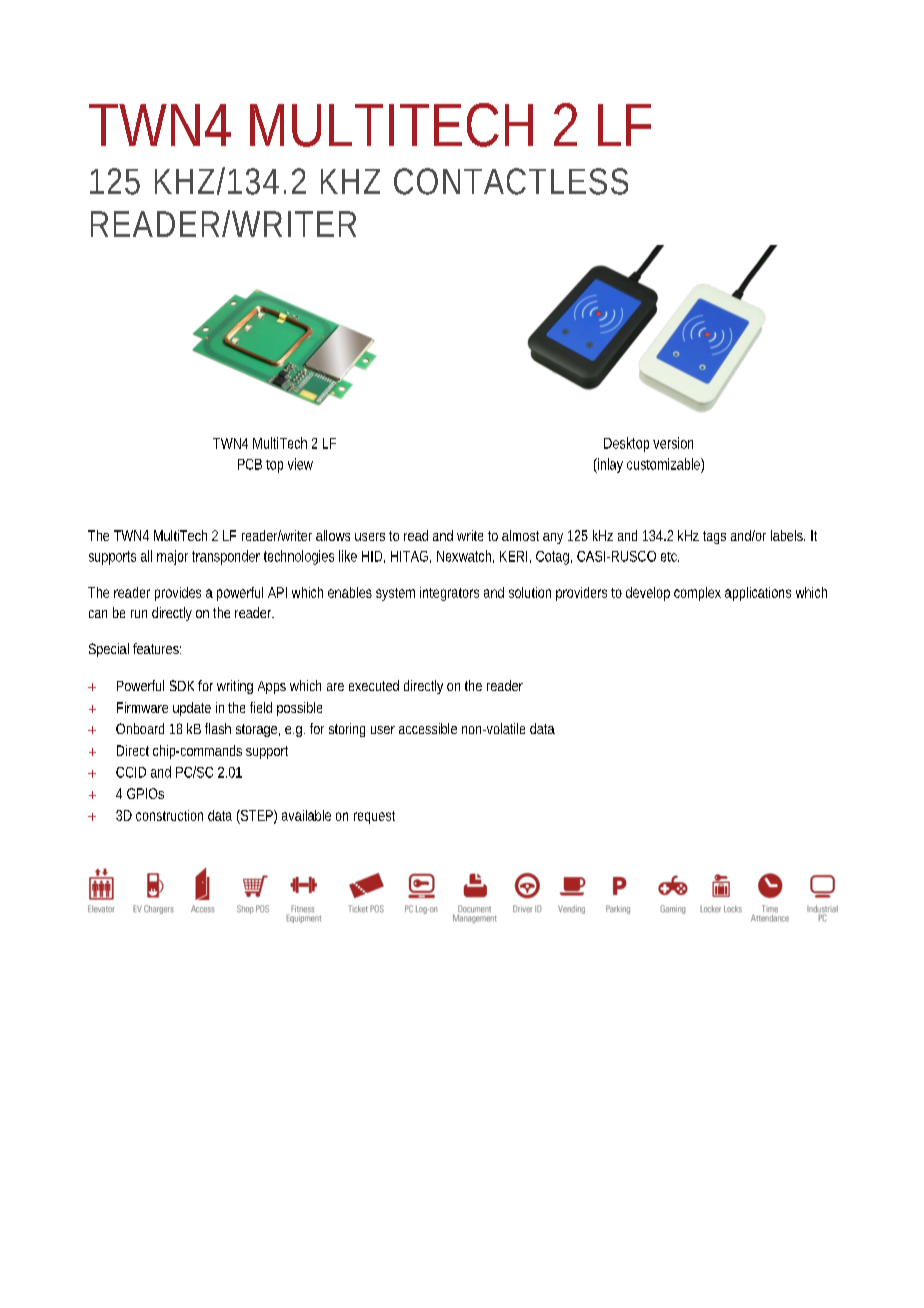 Image resolution: width=924 pixels, height=1308 pixels. What do you see at coordinates (511, 181) in the page?
I see `CONTACTLESS` at bounding box center [511, 181].
